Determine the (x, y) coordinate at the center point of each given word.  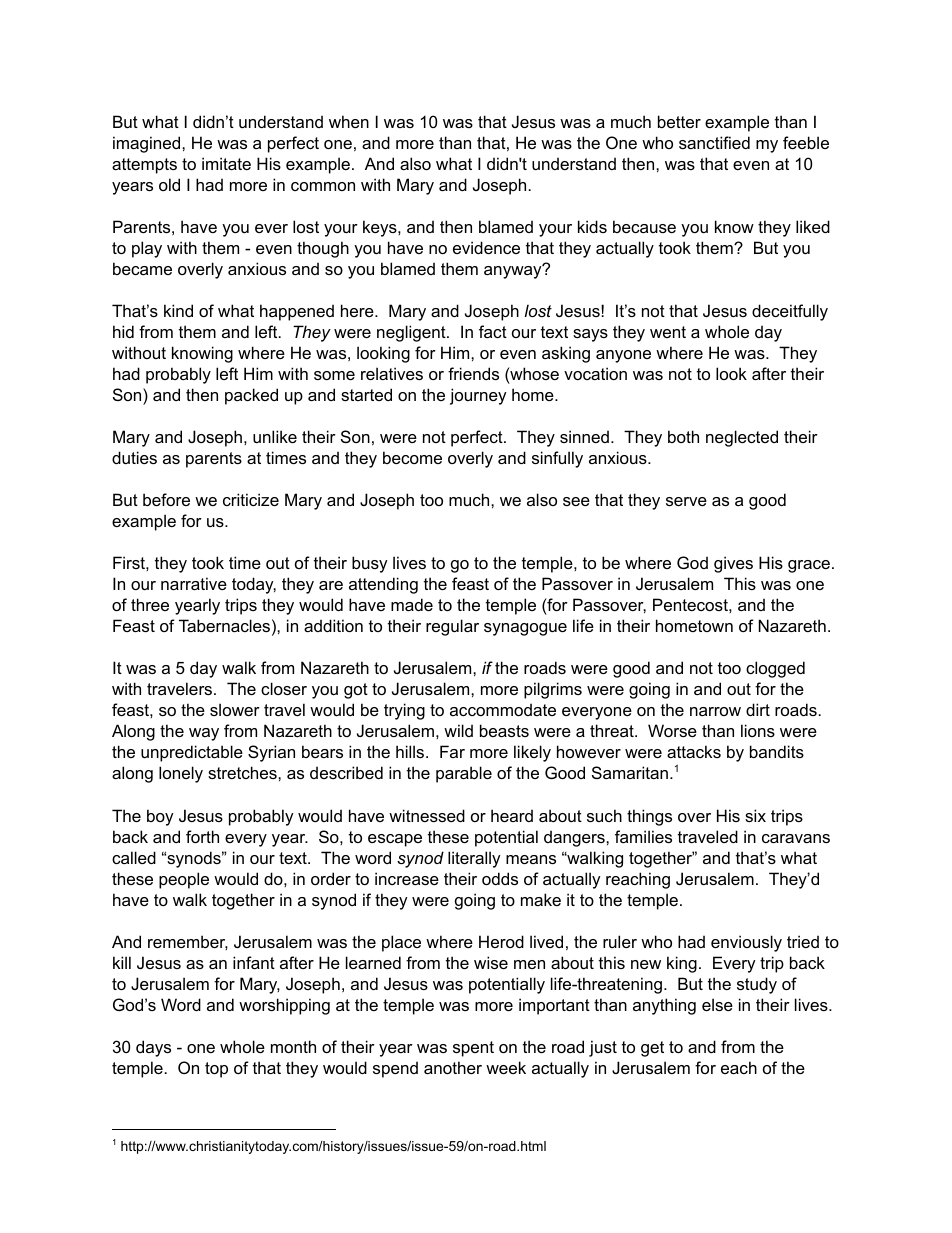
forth (202, 836)
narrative (194, 583)
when (349, 121)
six (755, 815)
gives (733, 564)
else (717, 1004)
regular (452, 627)
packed (251, 396)
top (216, 1070)
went (668, 332)
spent (473, 1049)
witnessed (427, 815)
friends (473, 373)
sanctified (714, 142)
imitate (226, 163)
